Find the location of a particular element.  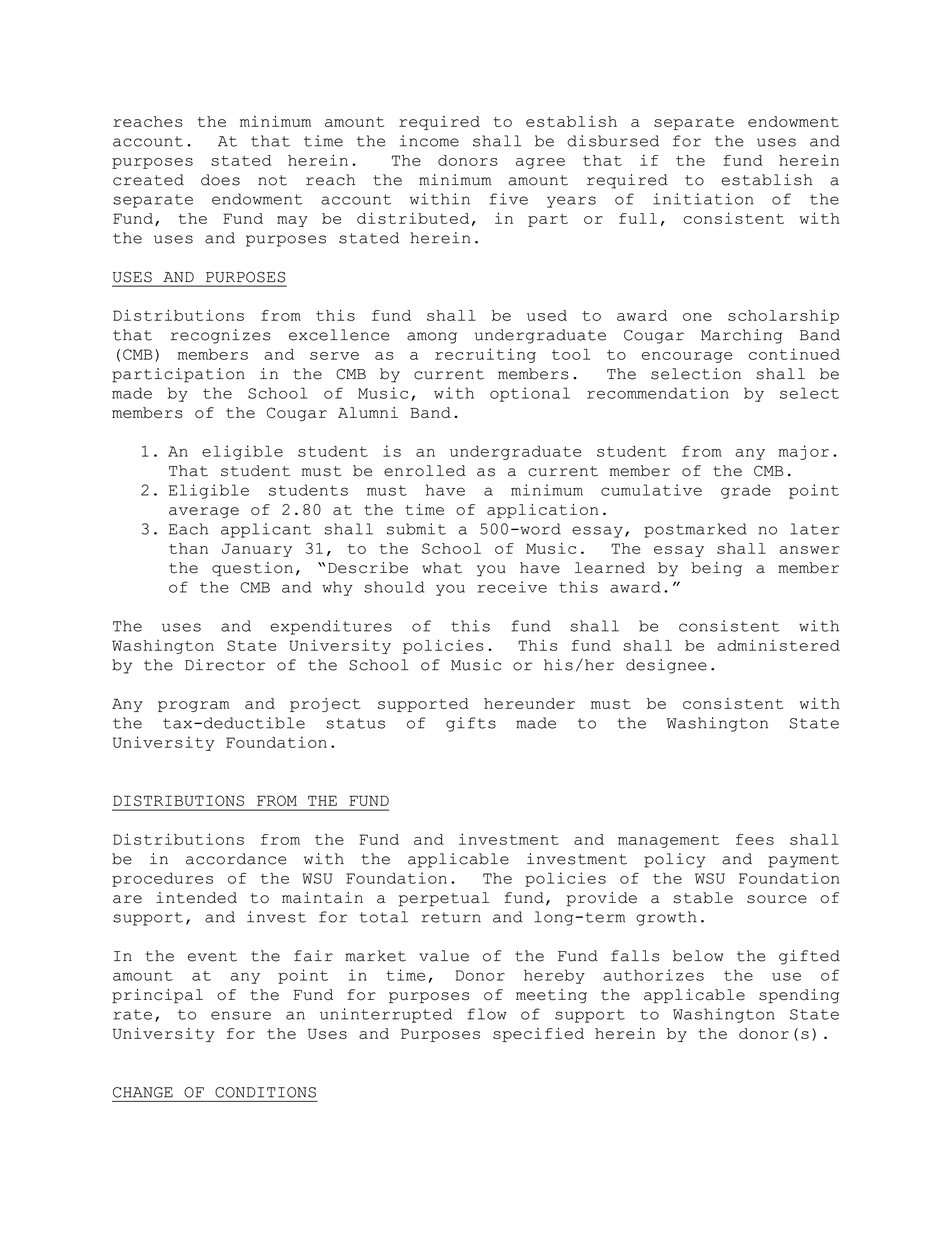

flow is located at coordinates (487, 1014).
